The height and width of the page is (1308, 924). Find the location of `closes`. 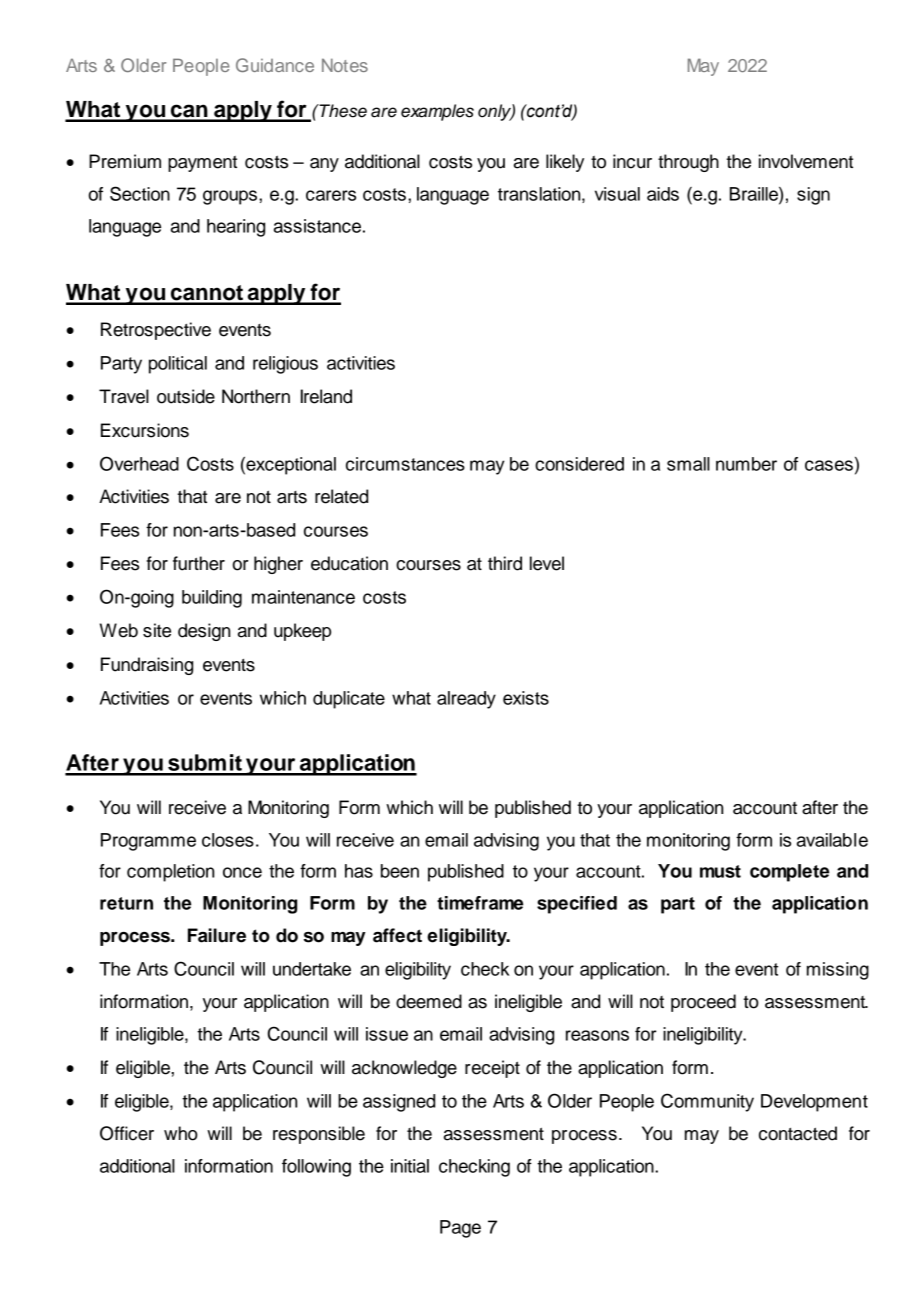

closes is located at coordinates (228, 840).
